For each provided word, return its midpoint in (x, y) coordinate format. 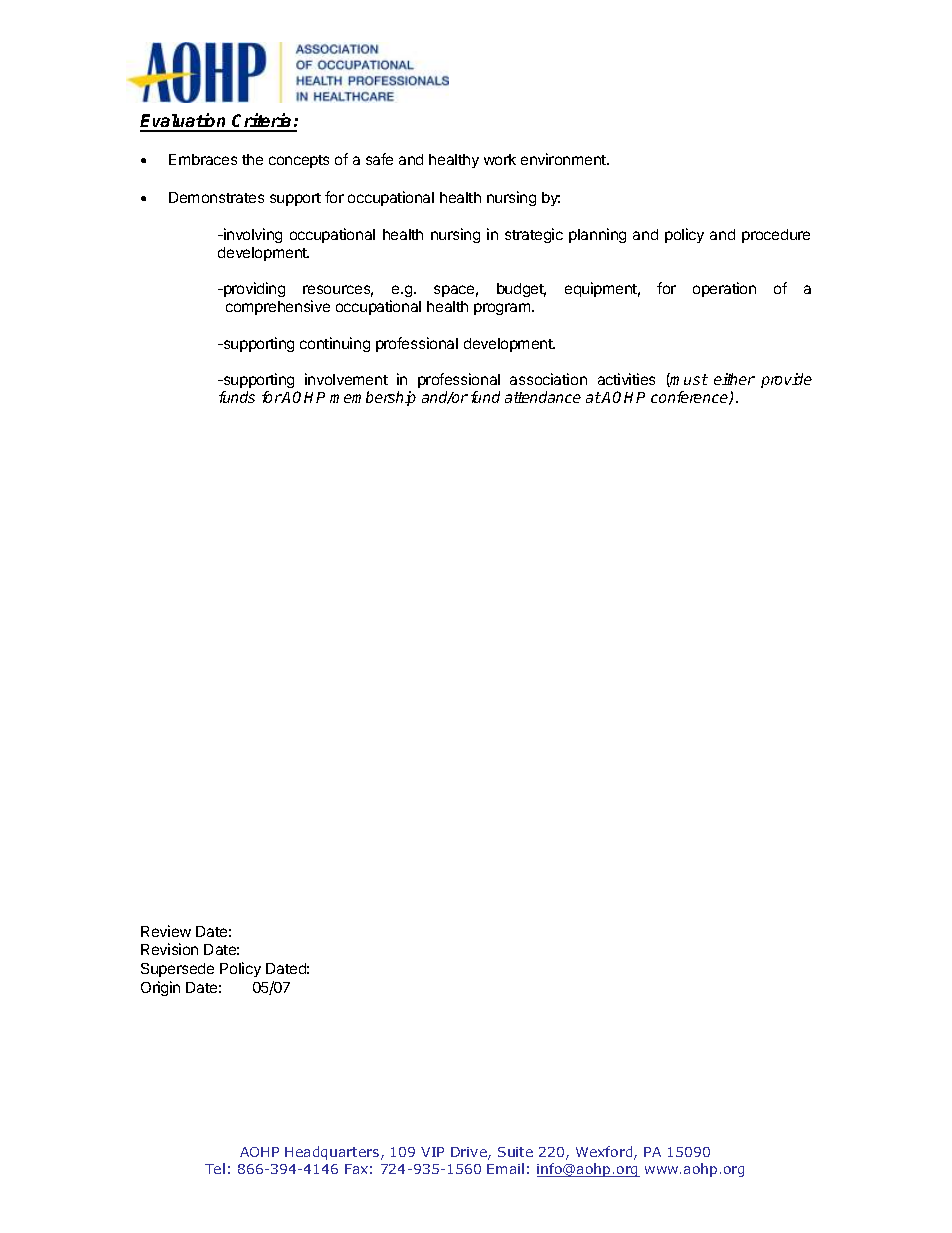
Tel (215, 1168)
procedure (776, 236)
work (500, 159)
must (688, 380)
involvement (346, 379)
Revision (169, 949)
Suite (515, 1152)
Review (166, 931)
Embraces (203, 159)
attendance (543, 397)
